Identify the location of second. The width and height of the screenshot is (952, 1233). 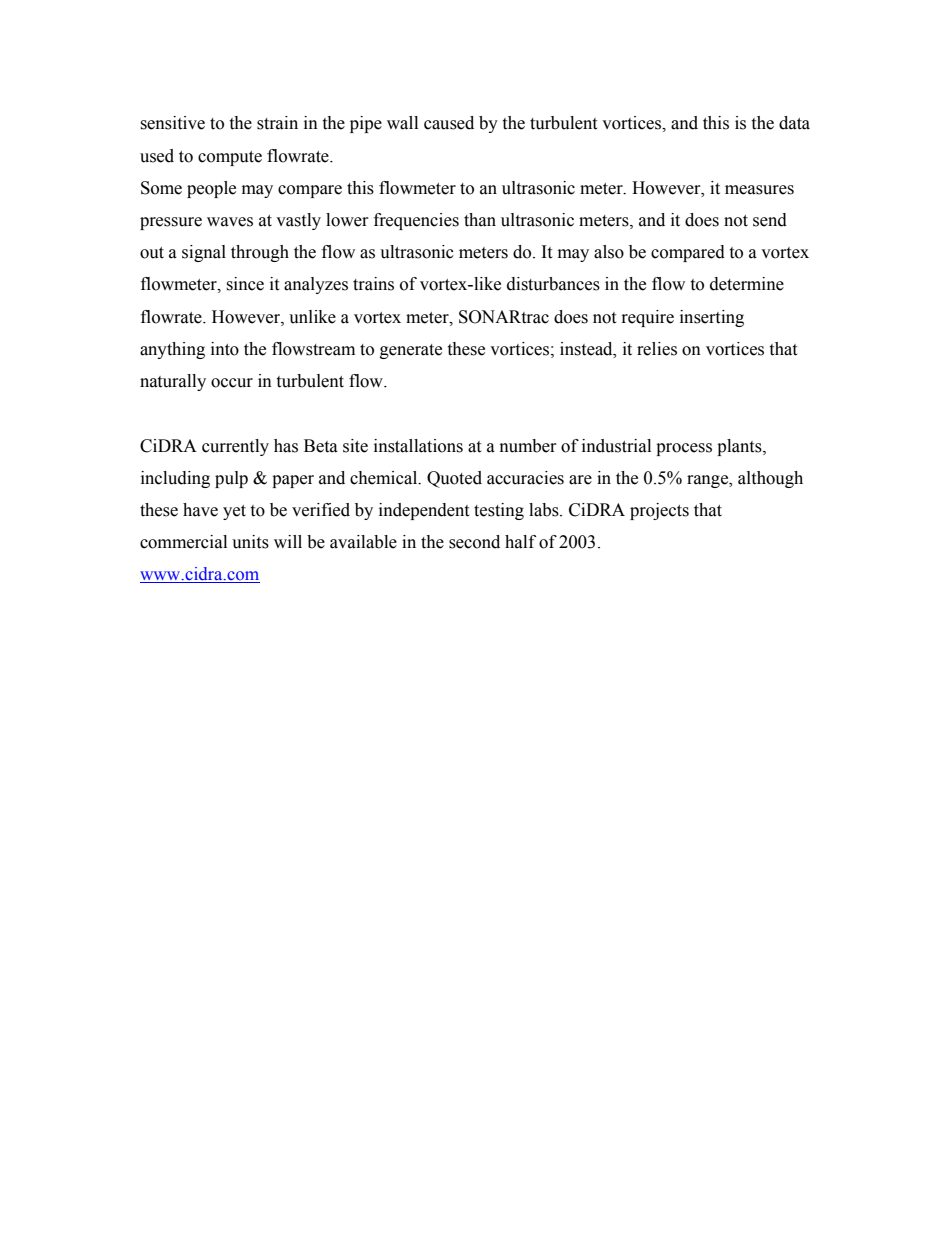
(474, 542).
